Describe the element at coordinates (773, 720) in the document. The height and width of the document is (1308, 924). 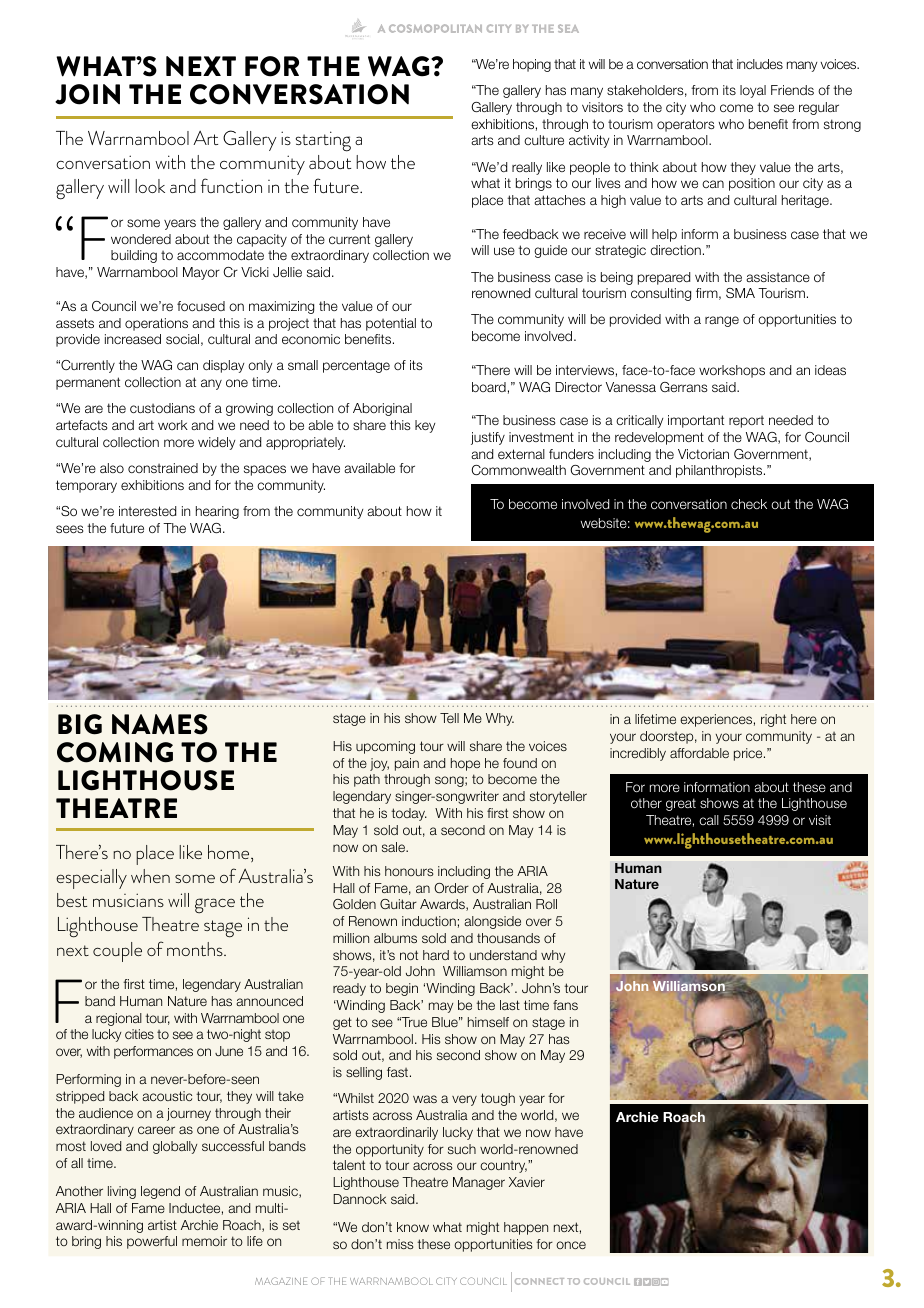
I see `right` at that location.
